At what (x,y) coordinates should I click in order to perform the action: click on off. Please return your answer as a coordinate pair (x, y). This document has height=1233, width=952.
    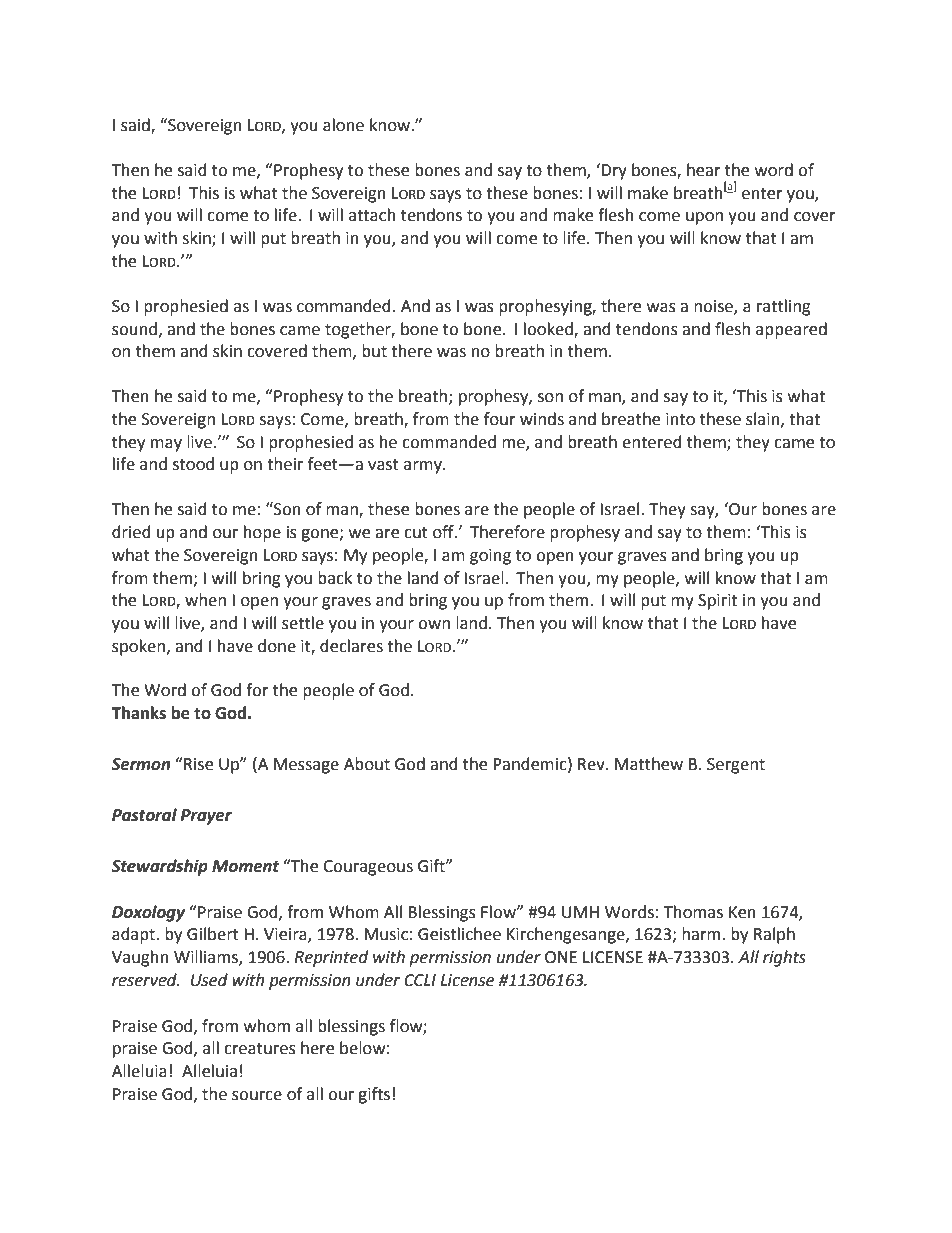
    Looking at the image, I should click on (444, 532).
